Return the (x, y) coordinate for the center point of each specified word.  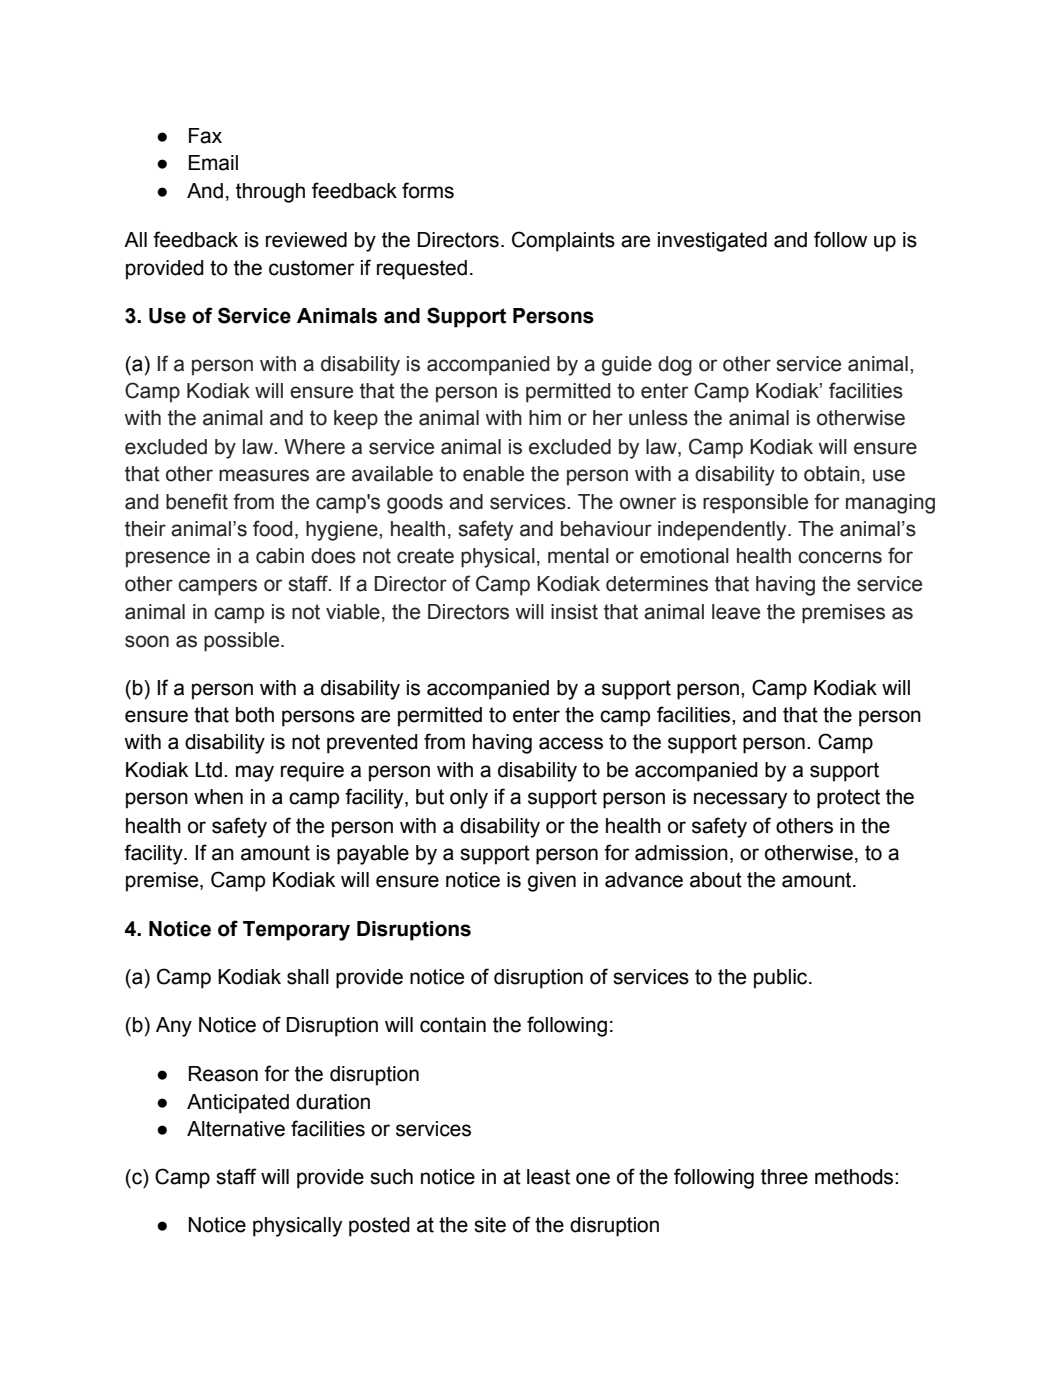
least (548, 1177)
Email (213, 163)
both (255, 715)
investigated (712, 242)
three (784, 1177)
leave (736, 612)
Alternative (236, 1129)
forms (428, 190)
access (571, 743)
